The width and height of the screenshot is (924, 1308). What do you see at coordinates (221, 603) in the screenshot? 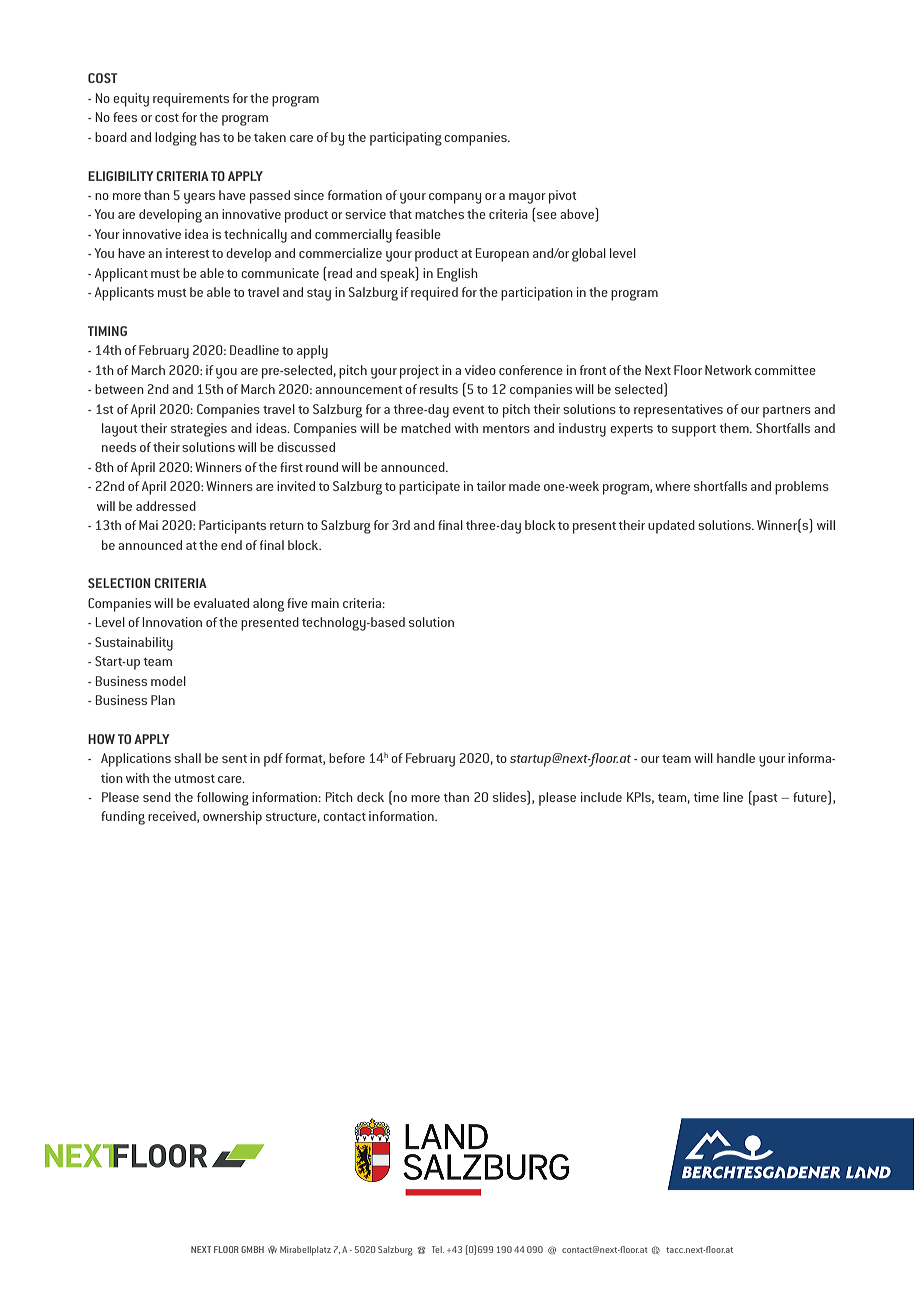
I see `evaluated` at bounding box center [221, 603].
